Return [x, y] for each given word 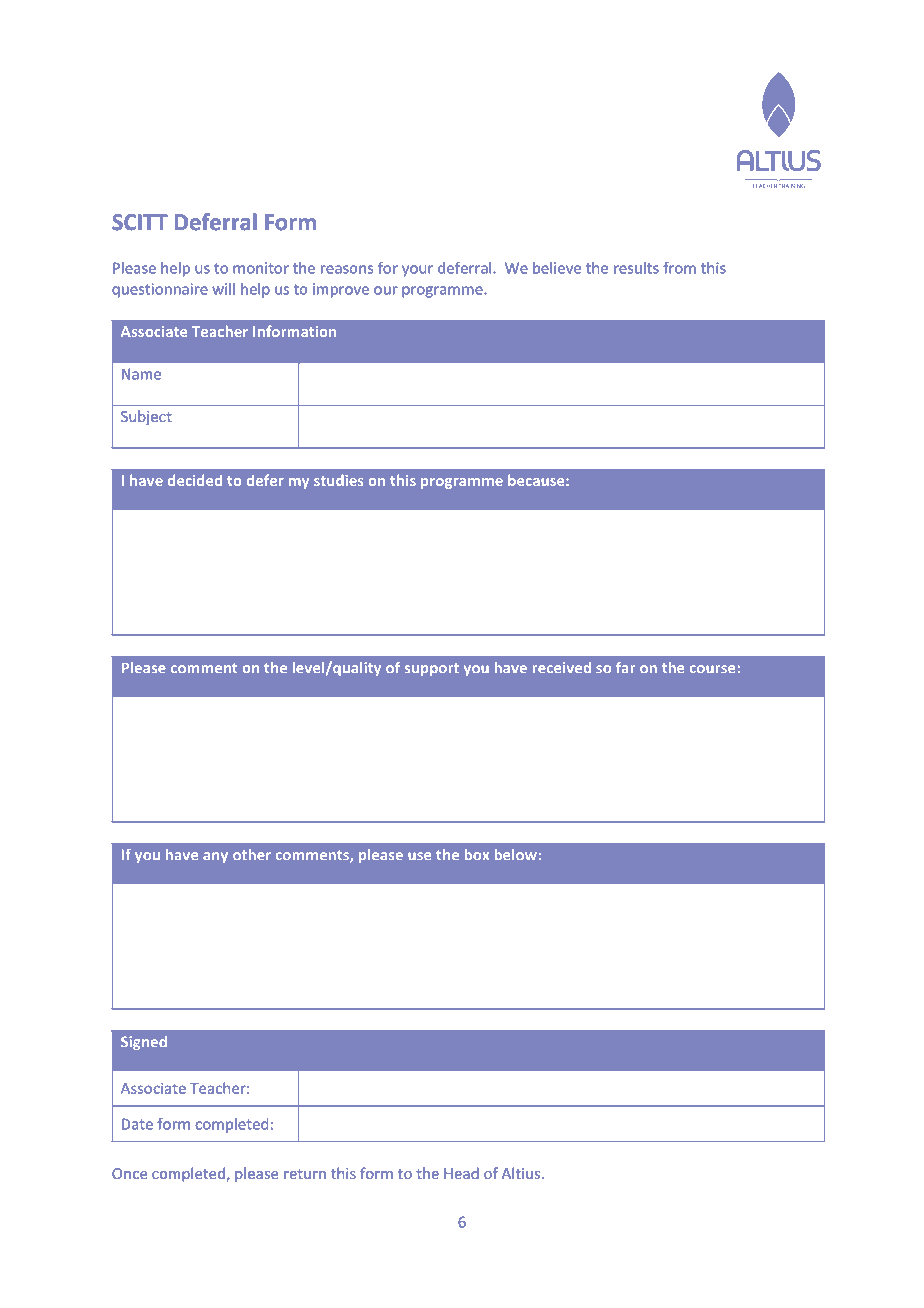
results [636, 268]
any [215, 857]
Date [137, 1124]
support [432, 669]
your [417, 271]
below [516, 854]
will [223, 289]
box [477, 854]
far [625, 667]
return [305, 1174]
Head [461, 1173]
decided [195, 480]
